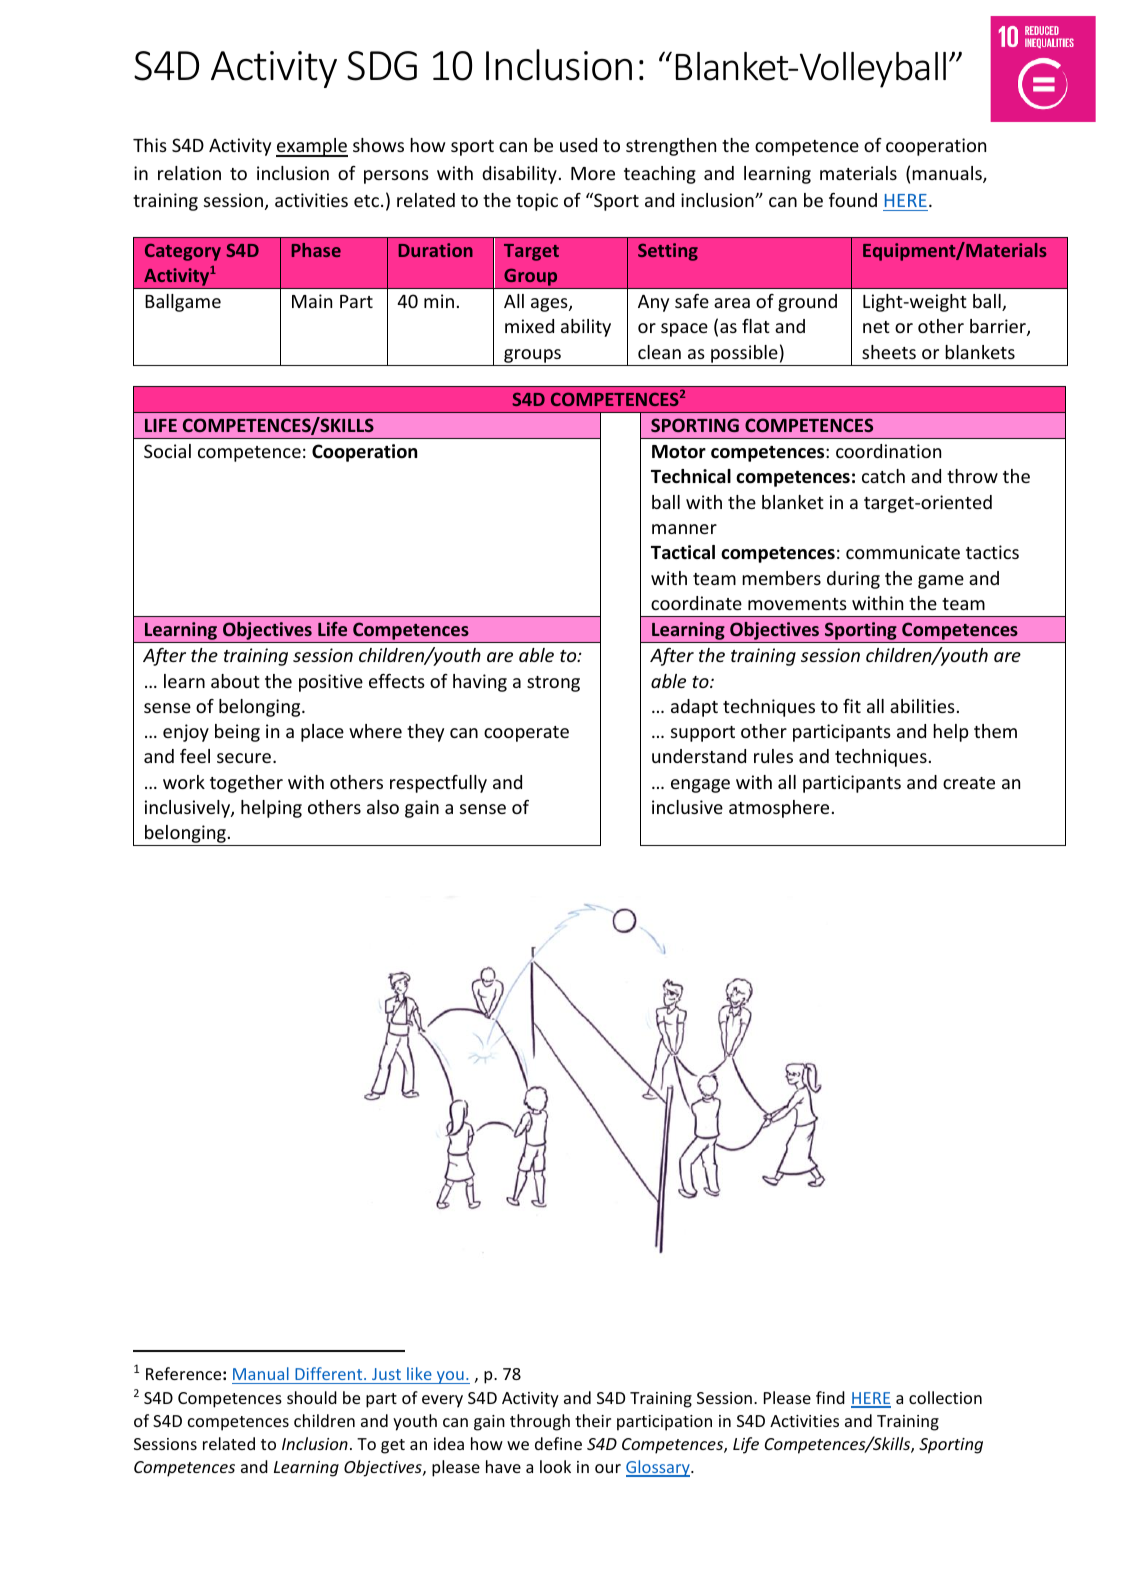 This screenshot has height=1585, width=1121. Describe the element at coordinates (853, 200) in the screenshot. I see `found` at that location.
